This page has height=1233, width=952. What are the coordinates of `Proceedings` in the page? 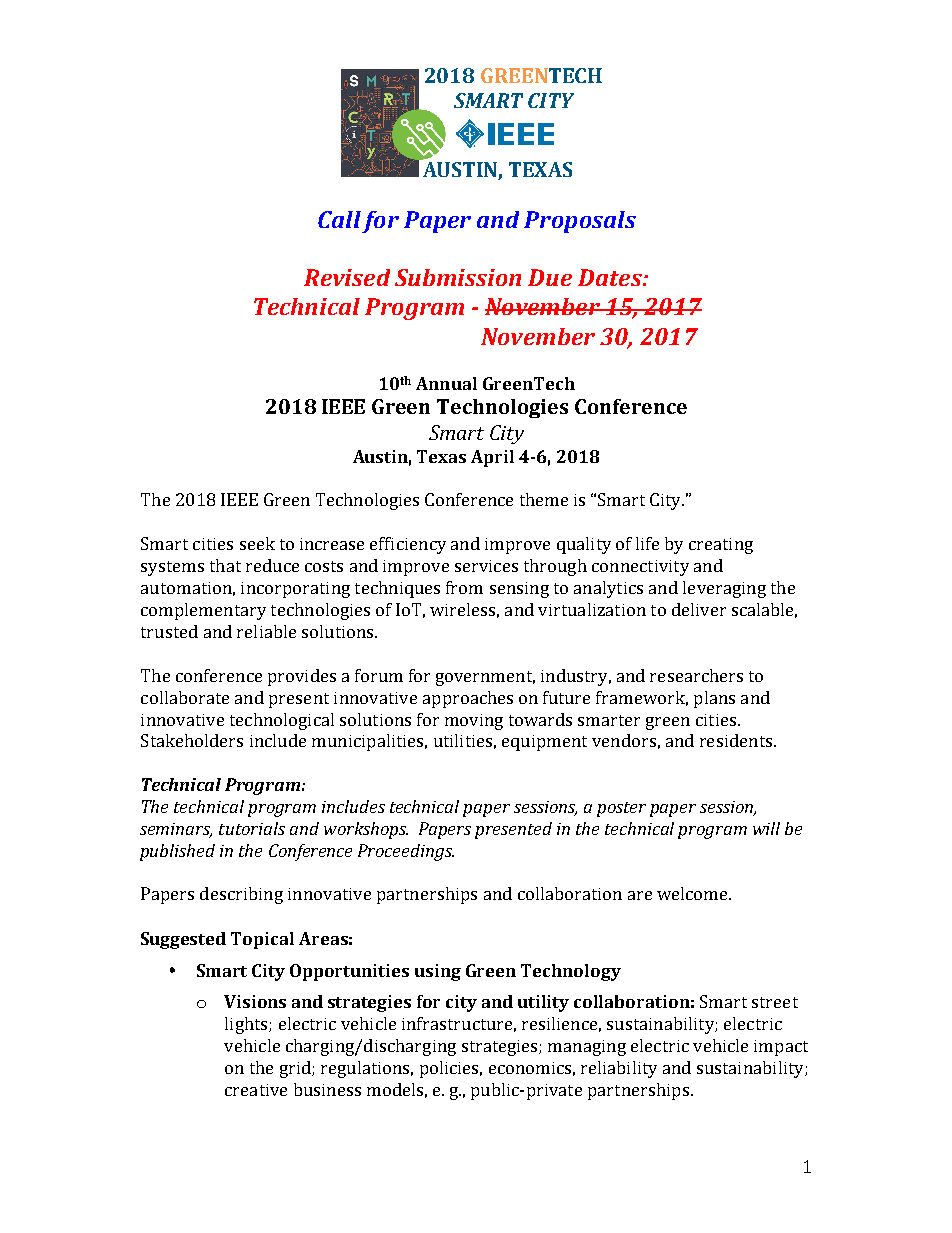 It's located at (406, 852).
